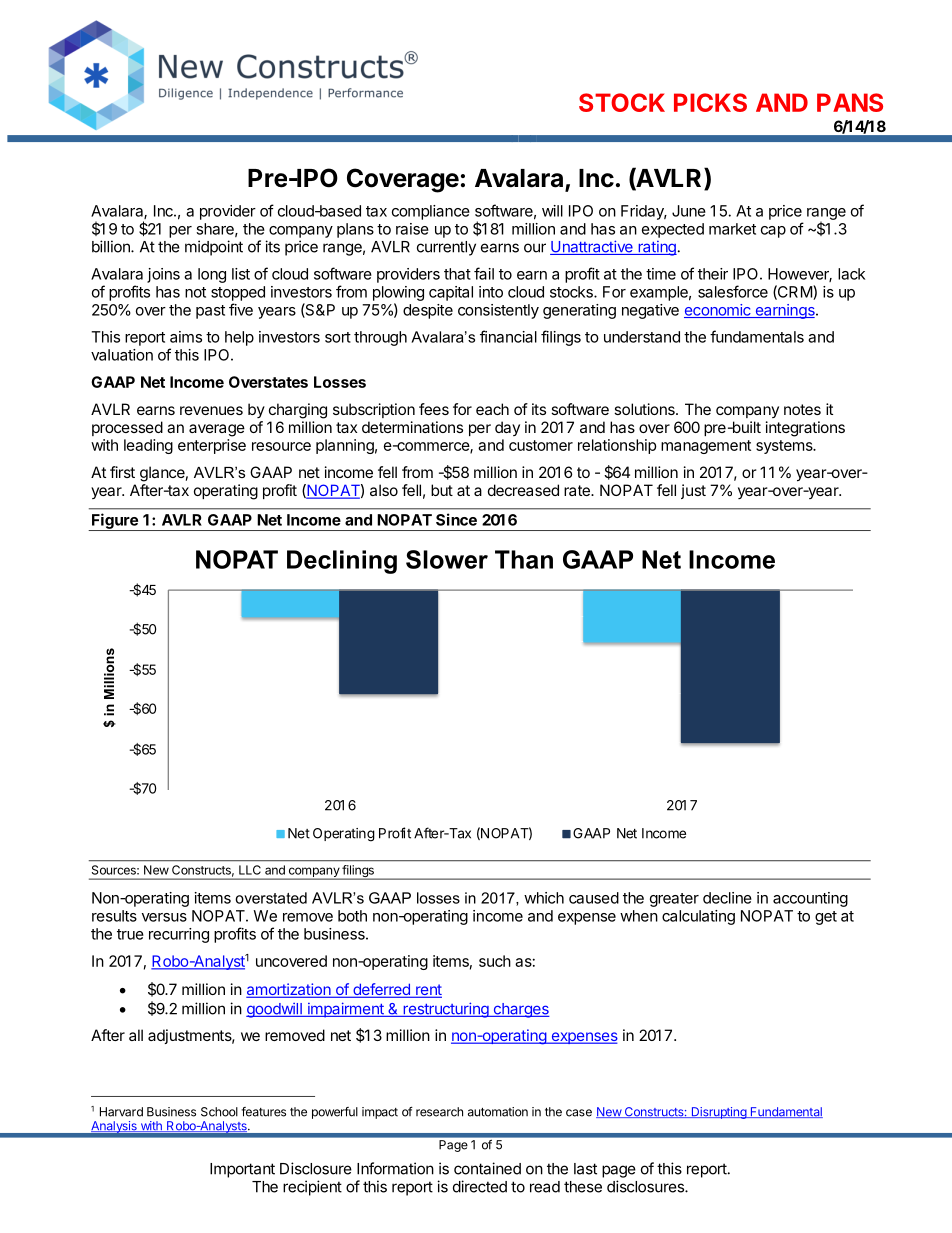 The image size is (952, 1233). Describe the element at coordinates (431, 212) in the screenshot. I see `compliance` at that location.
